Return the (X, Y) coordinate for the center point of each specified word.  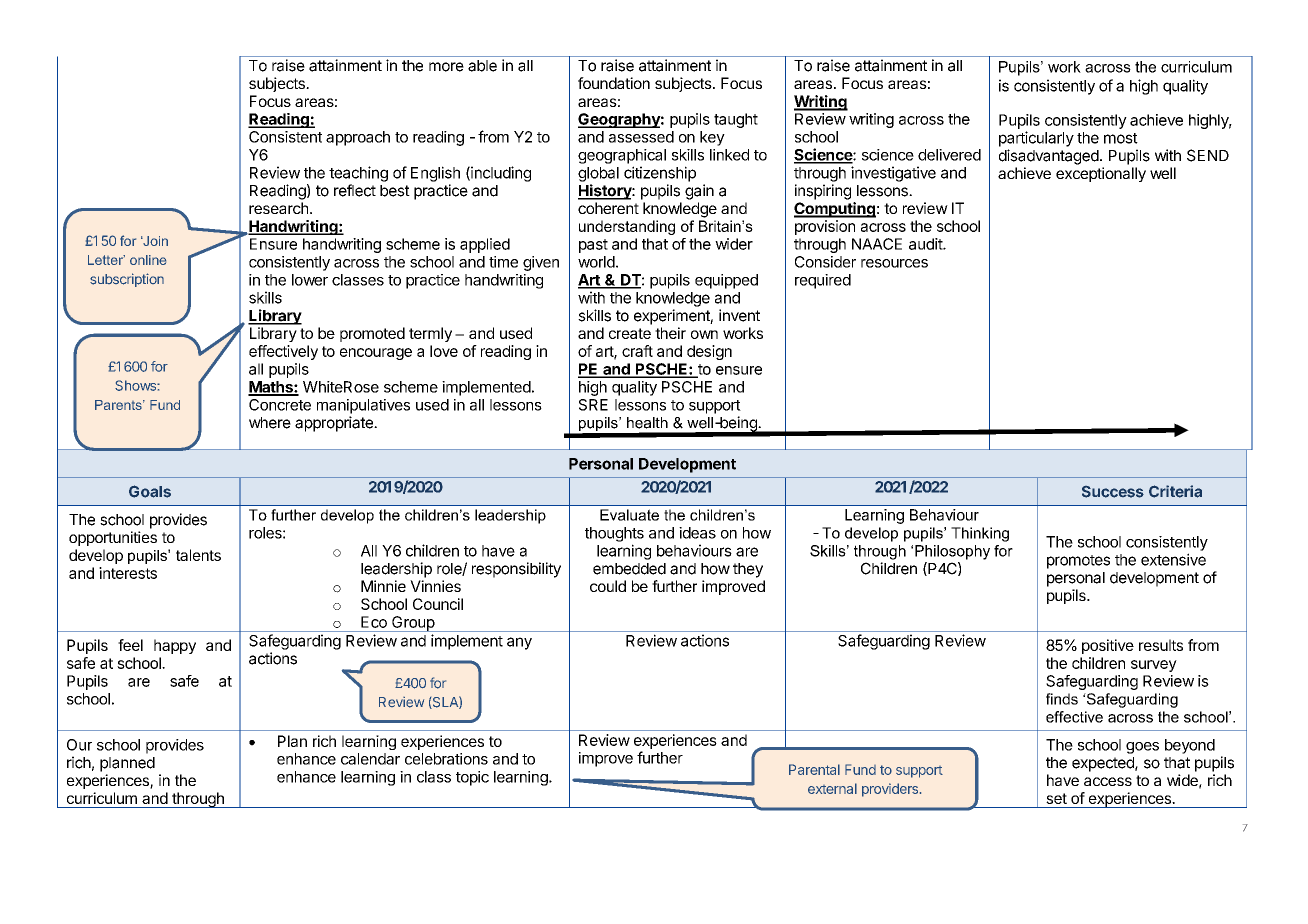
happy (175, 646)
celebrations (446, 759)
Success (1113, 492)
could (608, 586)
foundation (614, 83)
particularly (1036, 139)
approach (358, 138)
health (647, 423)
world (596, 262)
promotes (1078, 562)
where (270, 423)
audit (926, 244)
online (148, 260)
